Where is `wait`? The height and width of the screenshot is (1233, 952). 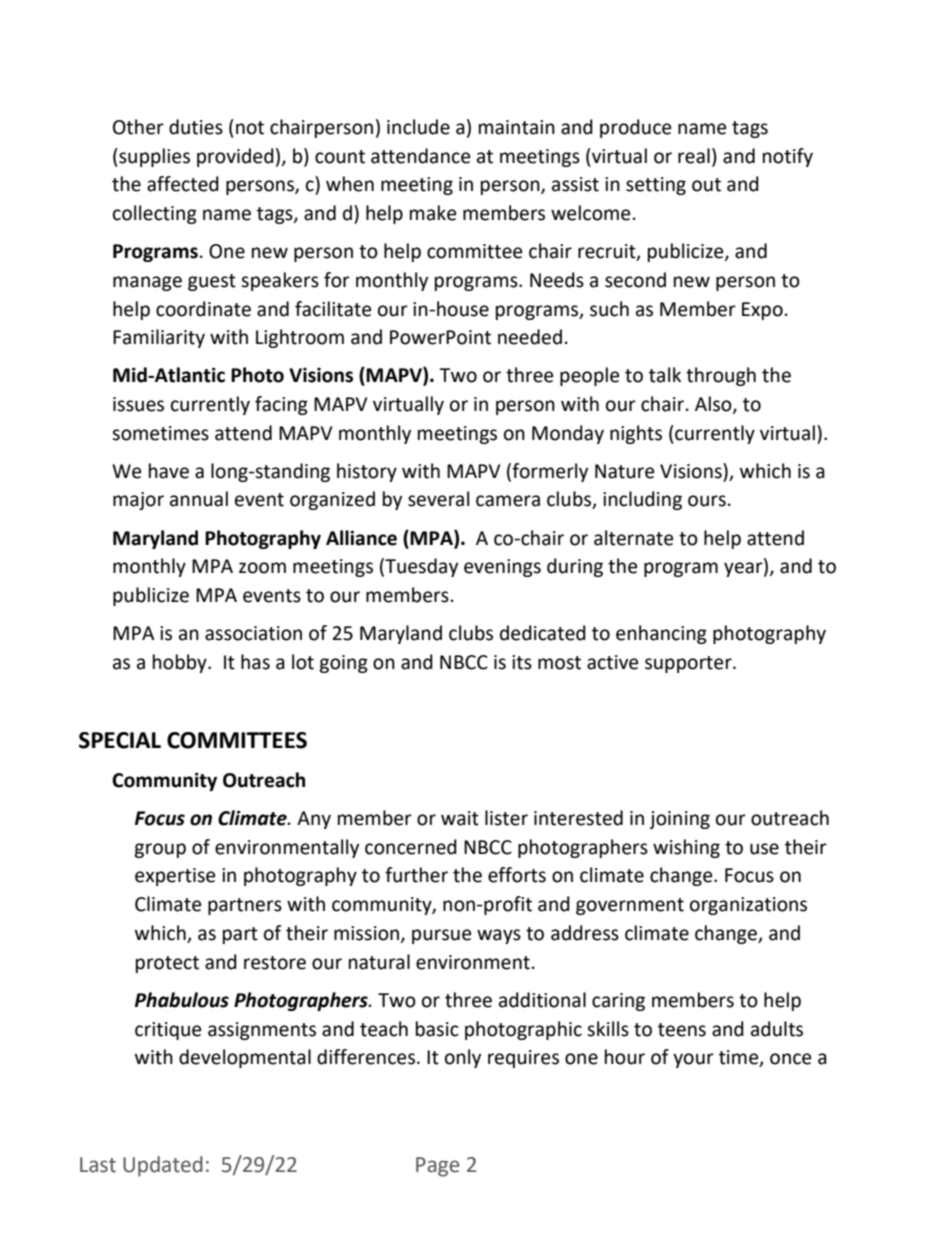 wait is located at coordinates (460, 818).
